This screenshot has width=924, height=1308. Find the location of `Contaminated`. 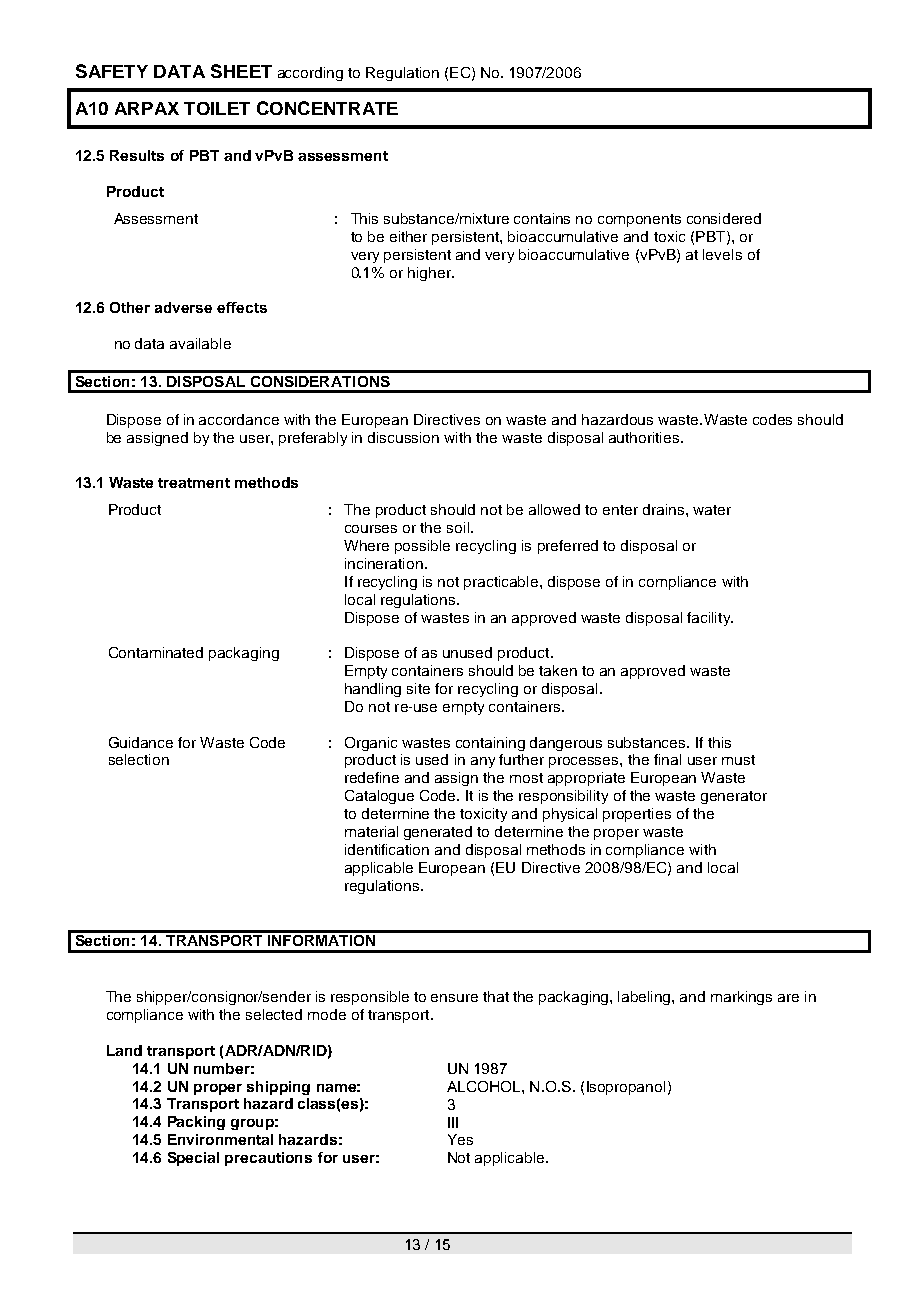

Contaminated is located at coordinates (156, 652).
